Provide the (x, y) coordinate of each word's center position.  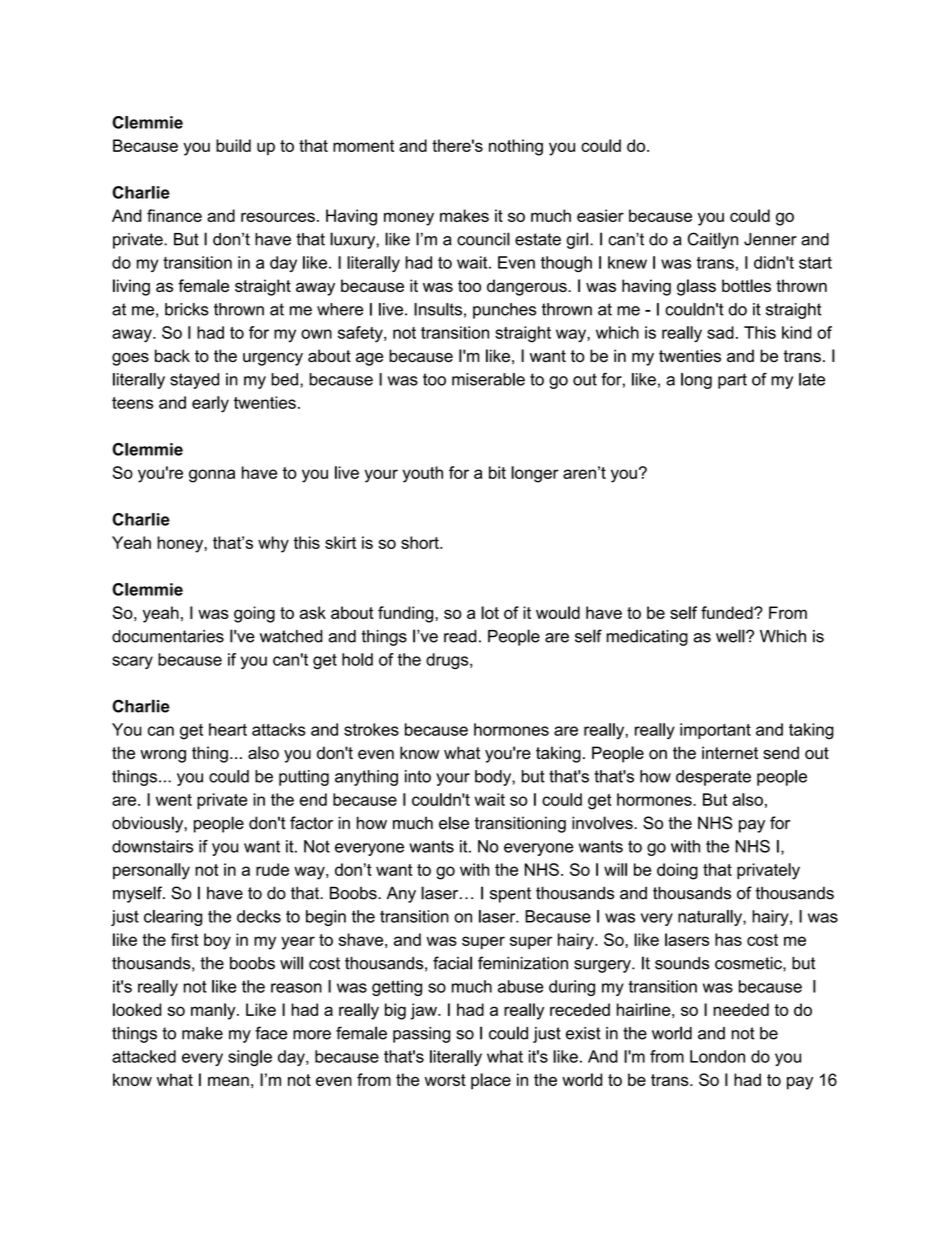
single (250, 1058)
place (491, 1081)
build (233, 145)
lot (490, 612)
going (254, 614)
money (409, 219)
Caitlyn (713, 240)
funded (728, 612)
